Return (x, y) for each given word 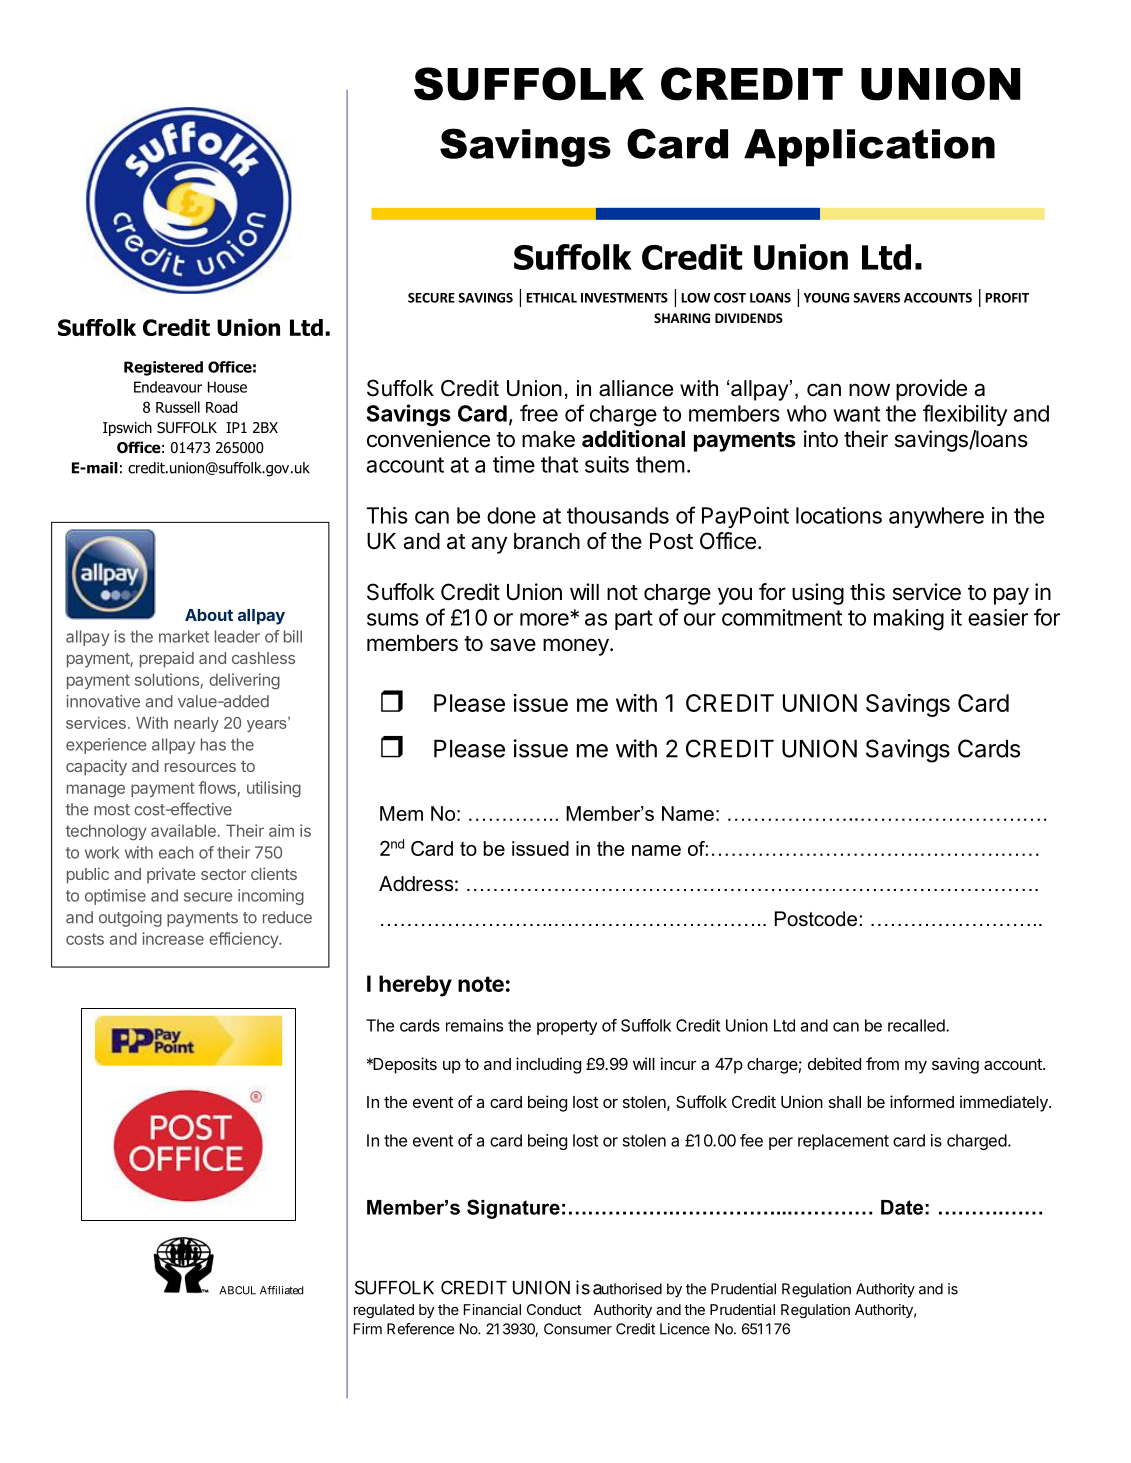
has (213, 744)
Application (869, 148)
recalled (917, 1025)
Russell (178, 407)
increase (173, 938)
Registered (163, 368)
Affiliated (281, 1290)
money (577, 647)
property (567, 1027)
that (559, 464)
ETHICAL (551, 298)
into (821, 439)
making (909, 620)
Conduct (554, 1309)
